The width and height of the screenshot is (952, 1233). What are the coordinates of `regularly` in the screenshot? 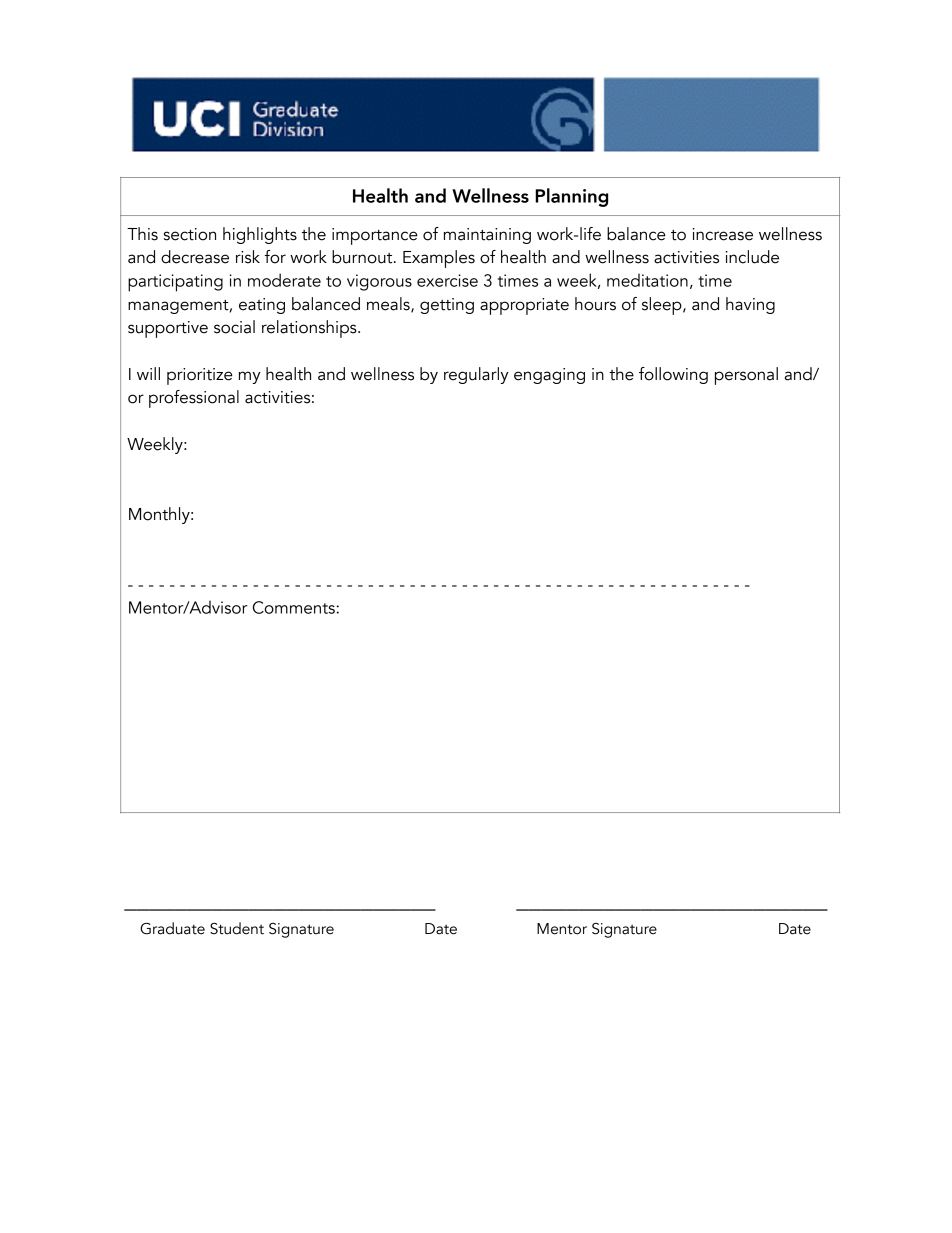 It's located at (476, 375).
